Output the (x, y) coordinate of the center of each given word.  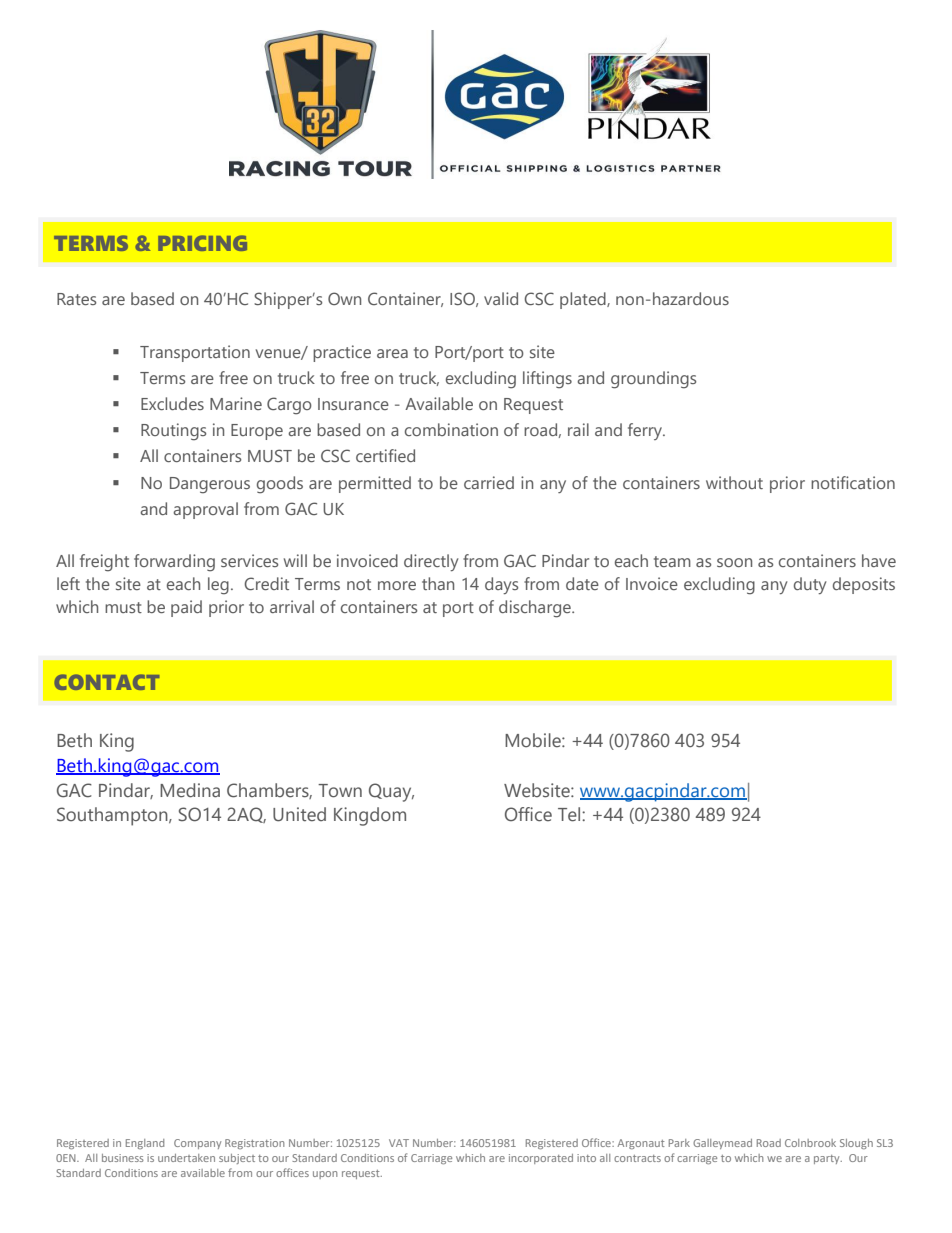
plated (584, 300)
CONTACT (106, 682)
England (145, 1144)
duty (810, 585)
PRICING (202, 243)
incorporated (541, 1159)
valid (501, 298)
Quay (391, 792)
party (828, 1159)
